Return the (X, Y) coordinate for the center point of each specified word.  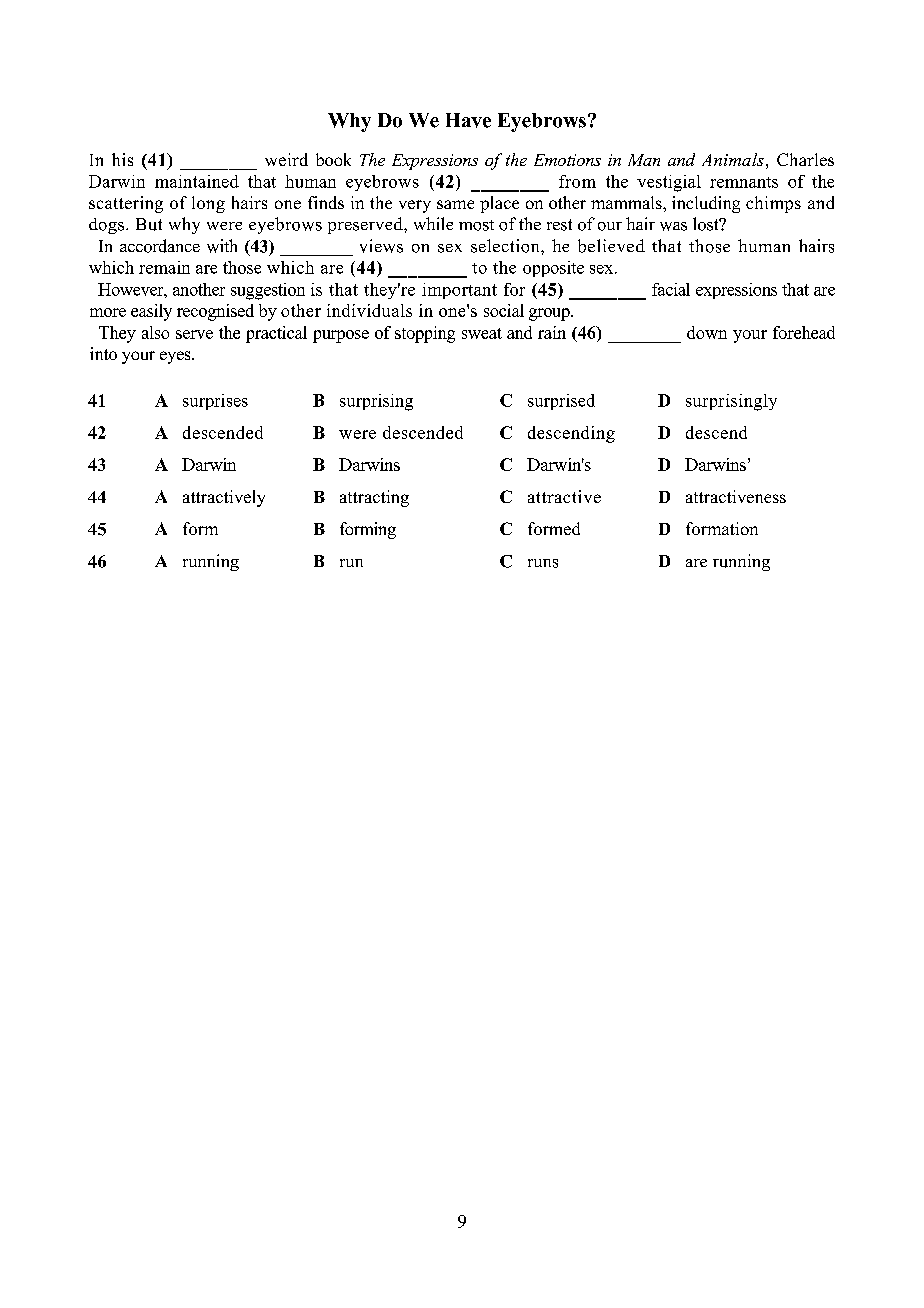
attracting (374, 498)
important (459, 291)
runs (543, 563)
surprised (561, 402)
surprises (215, 402)
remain (164, 267)
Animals (733, 159)
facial (671, 289)
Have (468, 120)
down (707, 332)
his (122, 159)
